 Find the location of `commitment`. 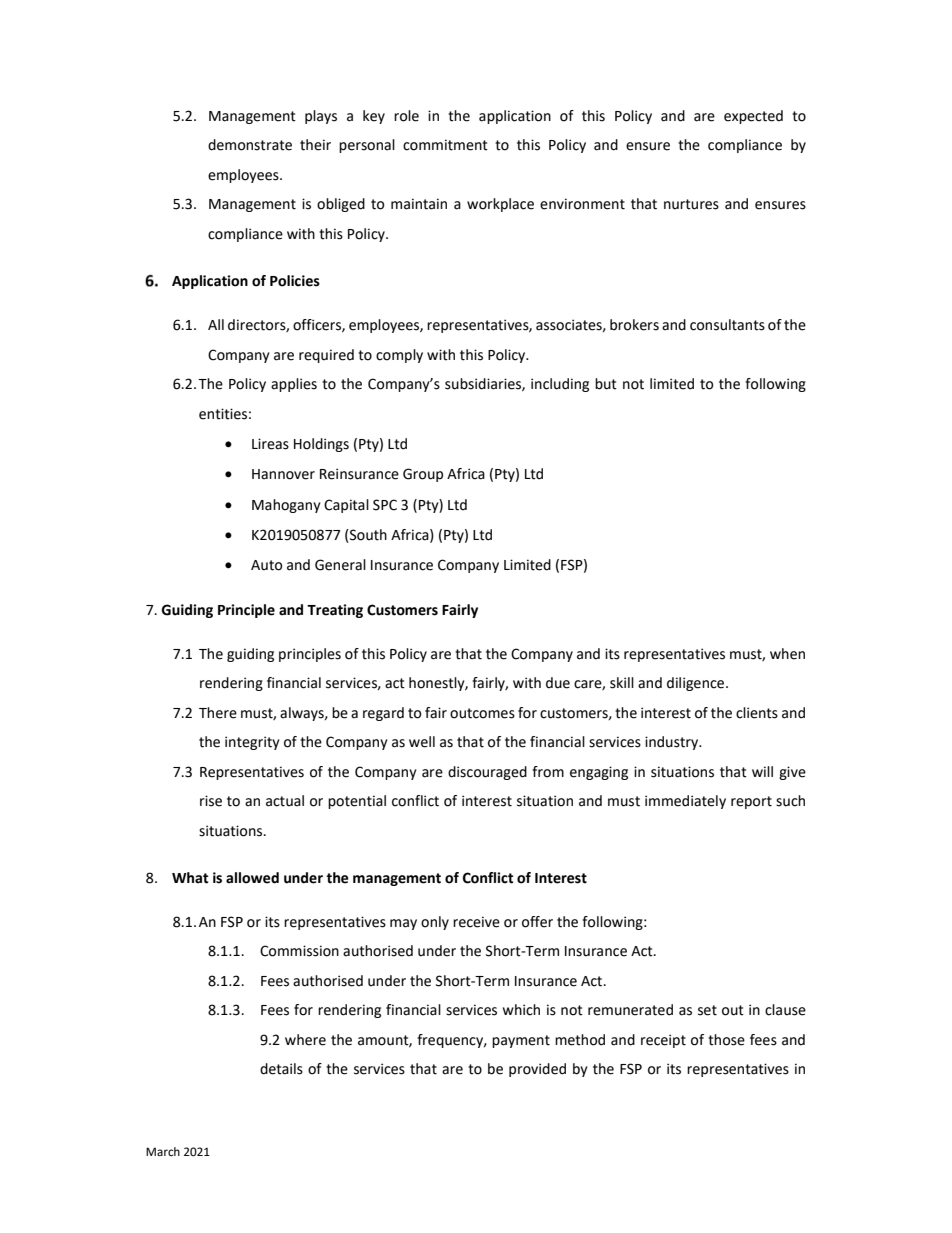

commitment is located at coordinates (445, 145).
